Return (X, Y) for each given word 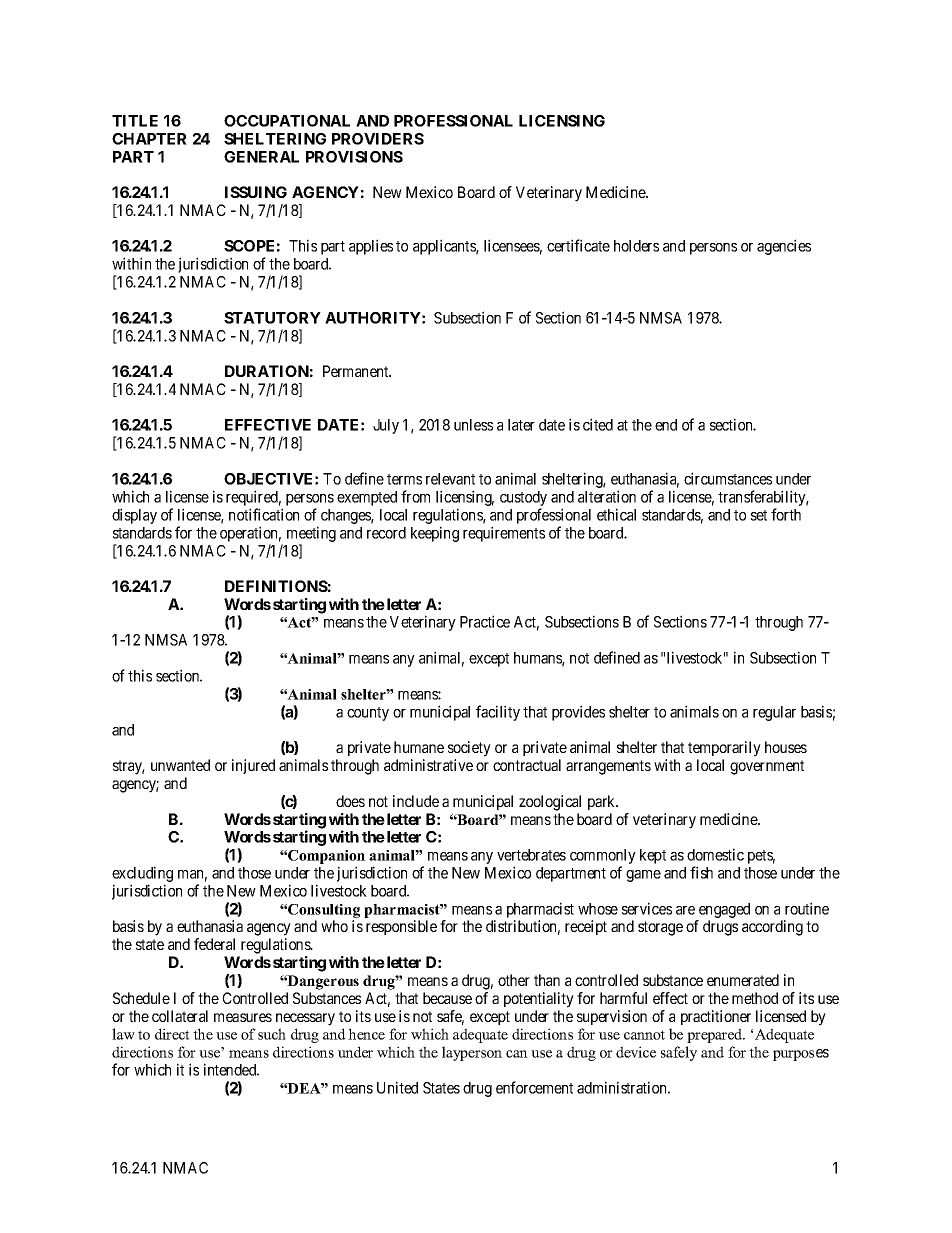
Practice (485, 621)
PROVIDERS (378, 139)
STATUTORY (272, 318)
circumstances (728, 478)
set (759, 515)
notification (264, 514)
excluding (142, 875)
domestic (715, 854)
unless (473, 425)
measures (243, 1017)
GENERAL (261, 157)
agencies (784, 247)
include (416, 801)
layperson (472, 1053)
